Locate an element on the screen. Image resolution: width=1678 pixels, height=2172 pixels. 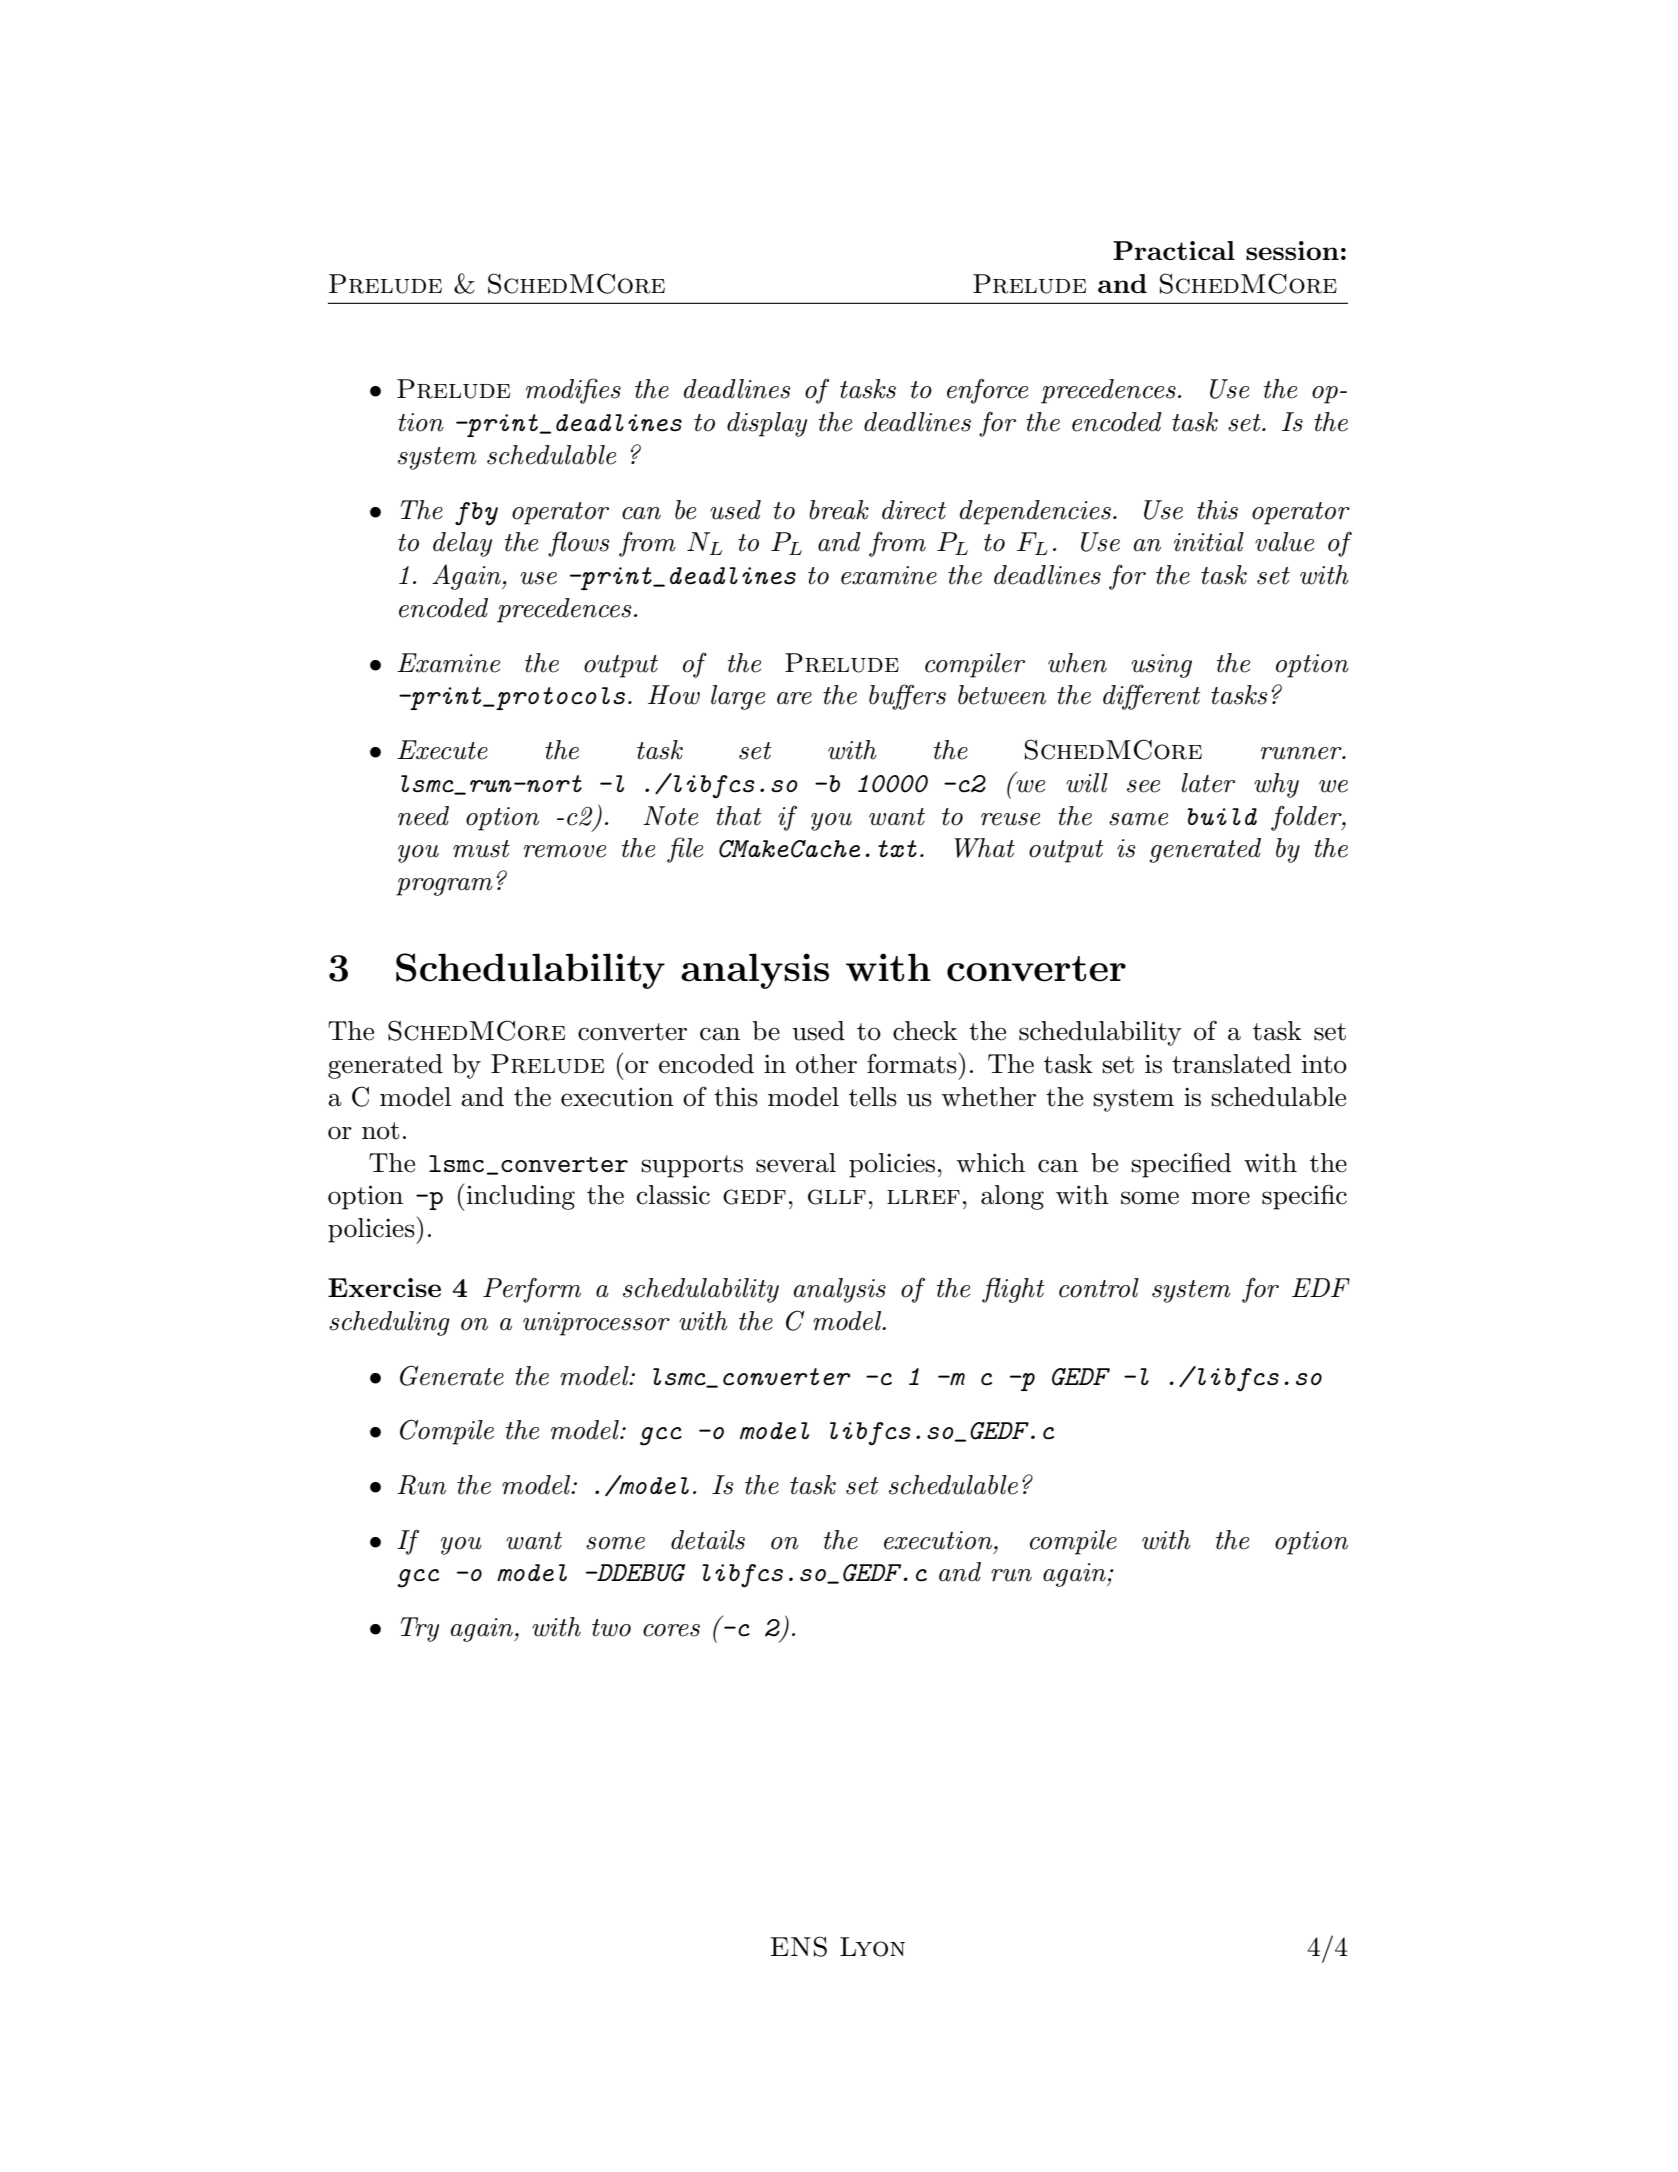
Practical is located at coordinates (1174, 250).
